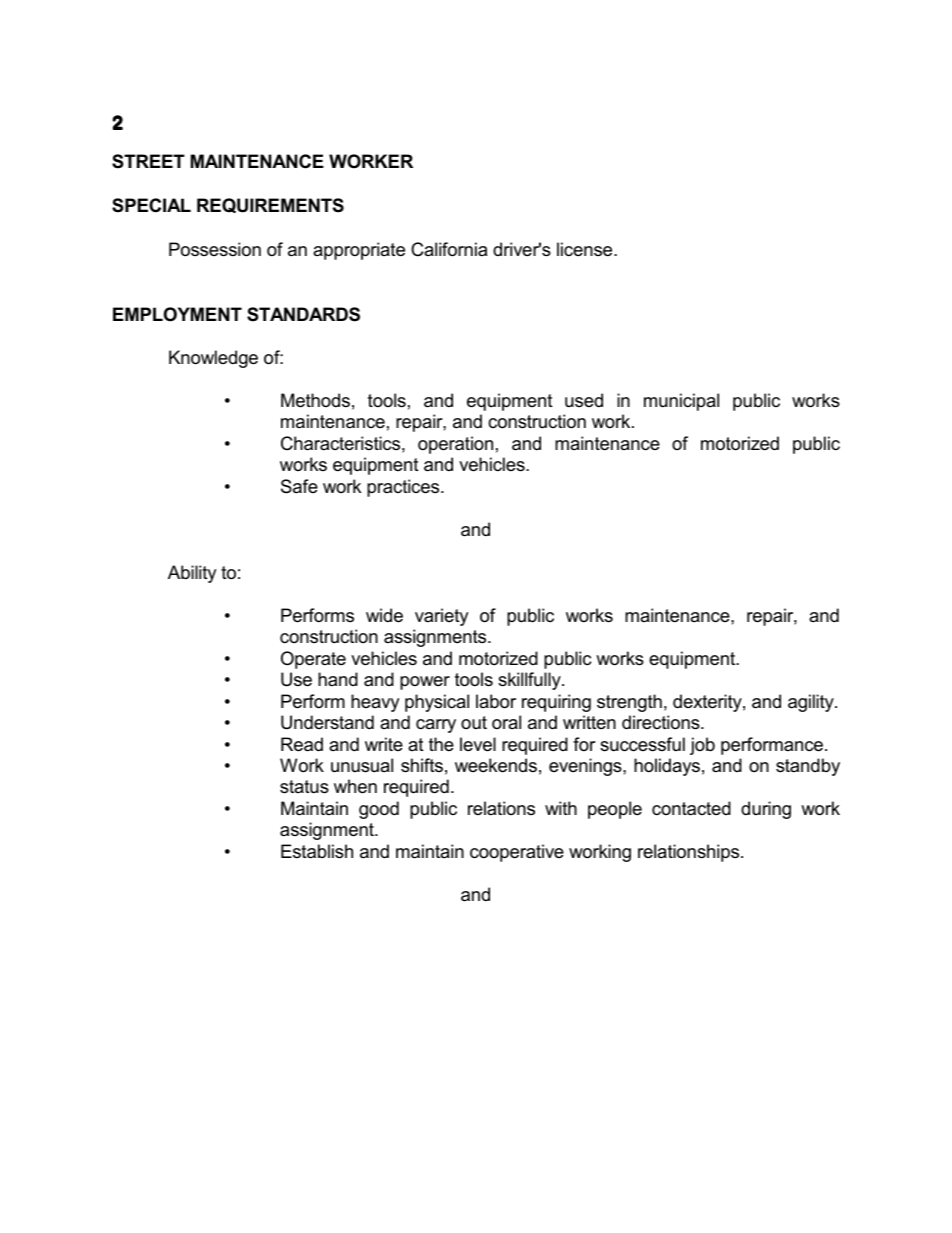 The height and width of the page is (1233, 952). What do you see at coordinates (299, 486) in the page?
I see `Safe` at bounding box center [299, 486].
